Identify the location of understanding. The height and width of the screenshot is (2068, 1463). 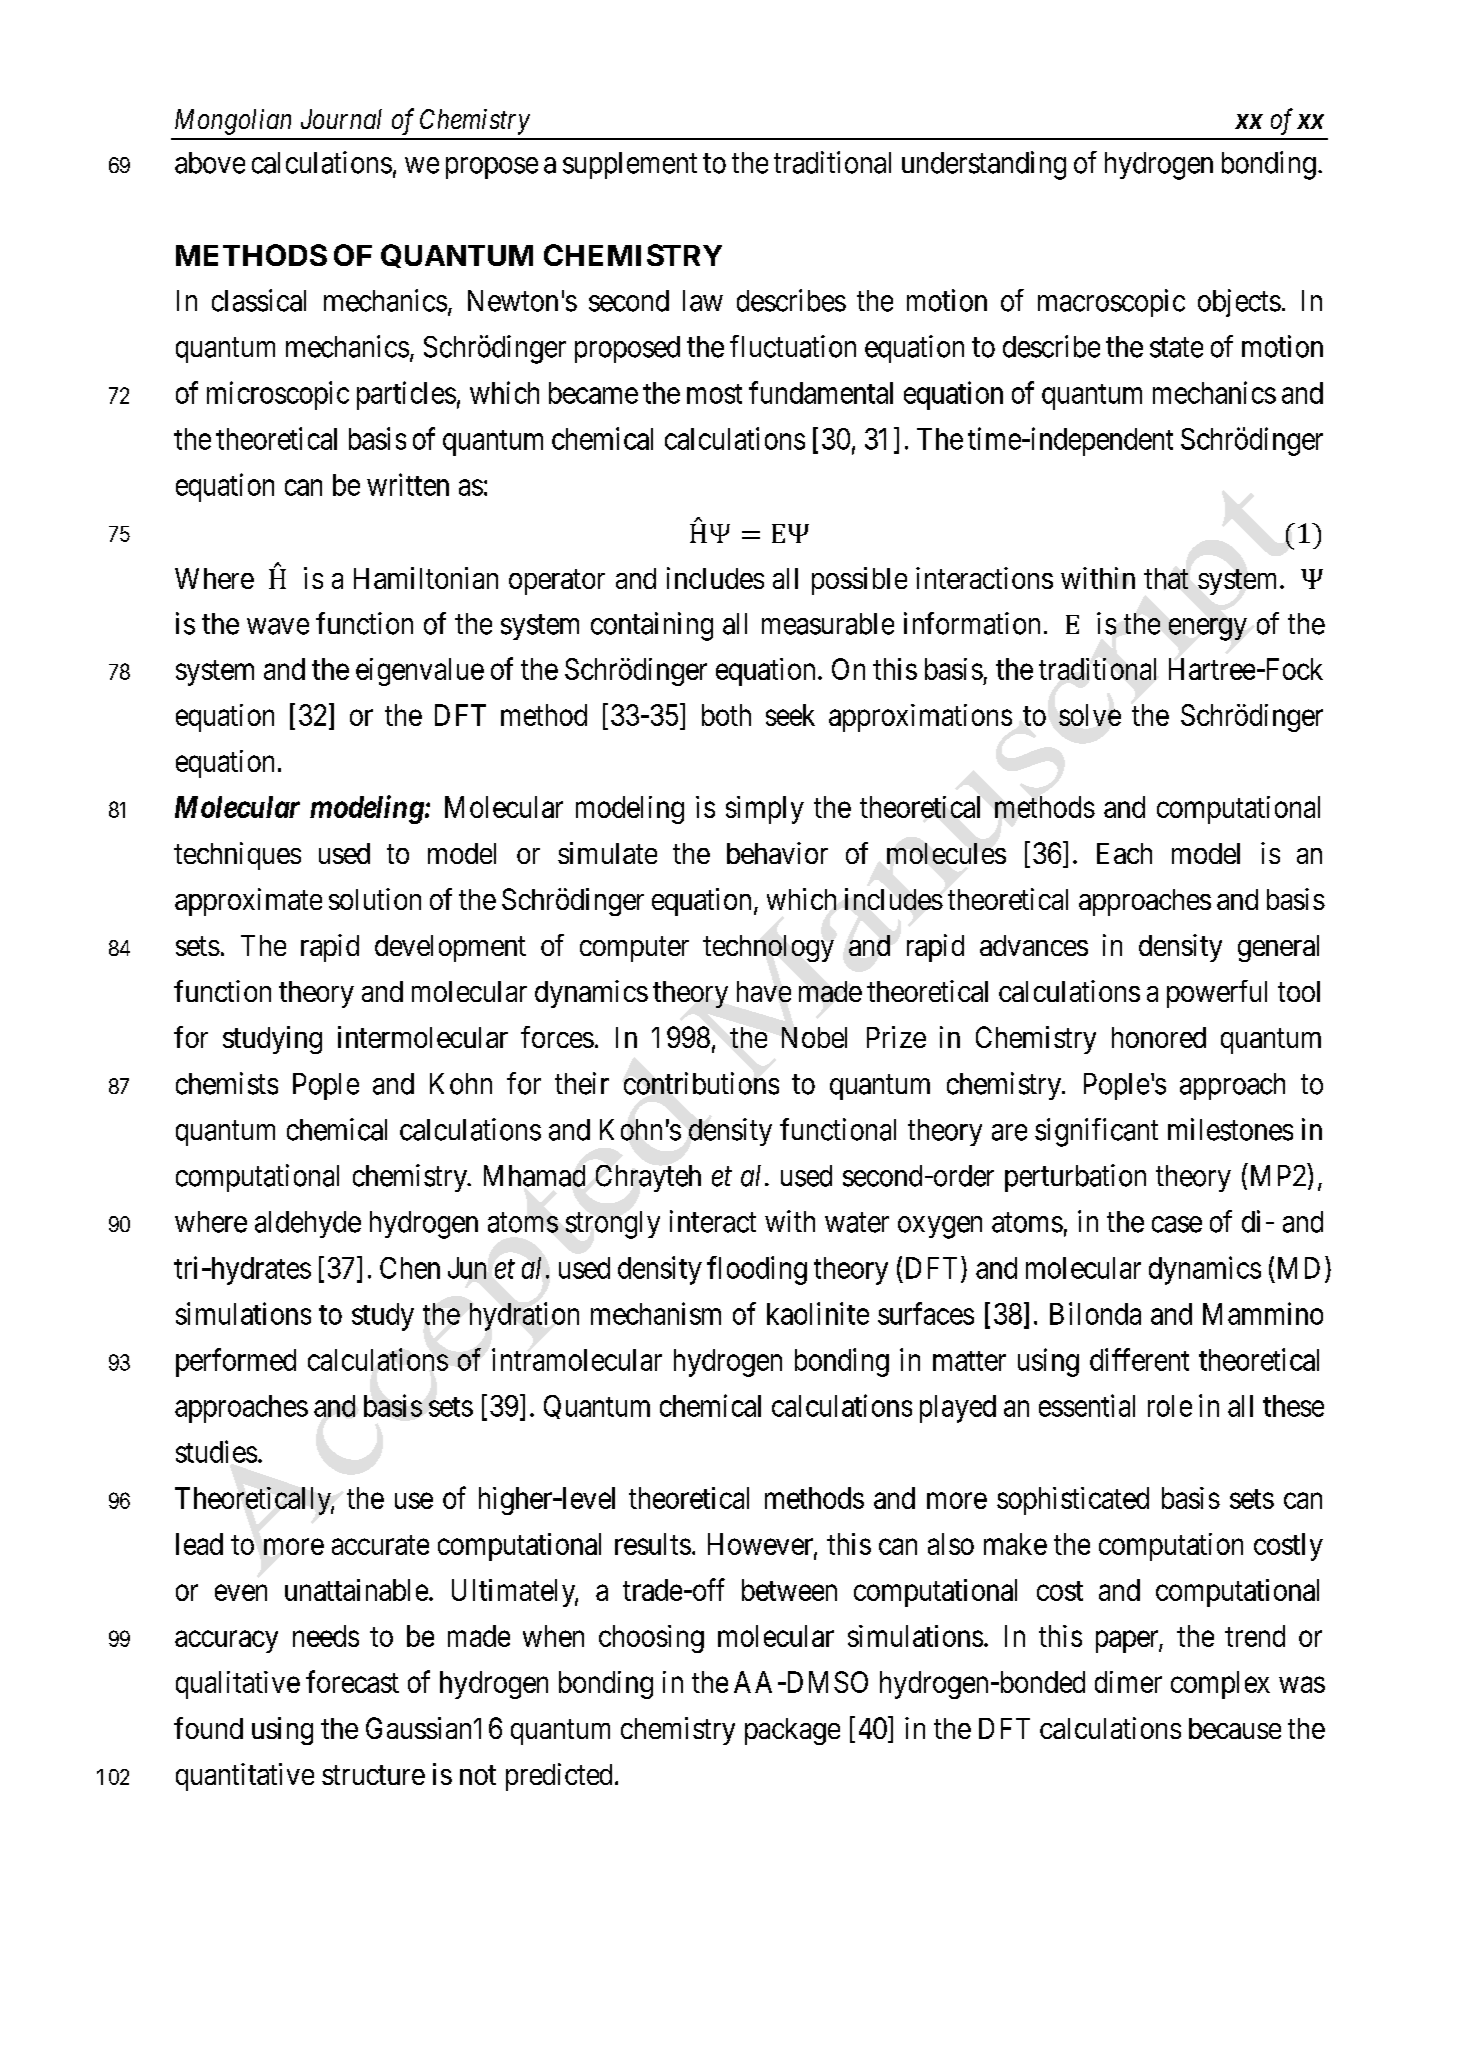
(984, 165).
